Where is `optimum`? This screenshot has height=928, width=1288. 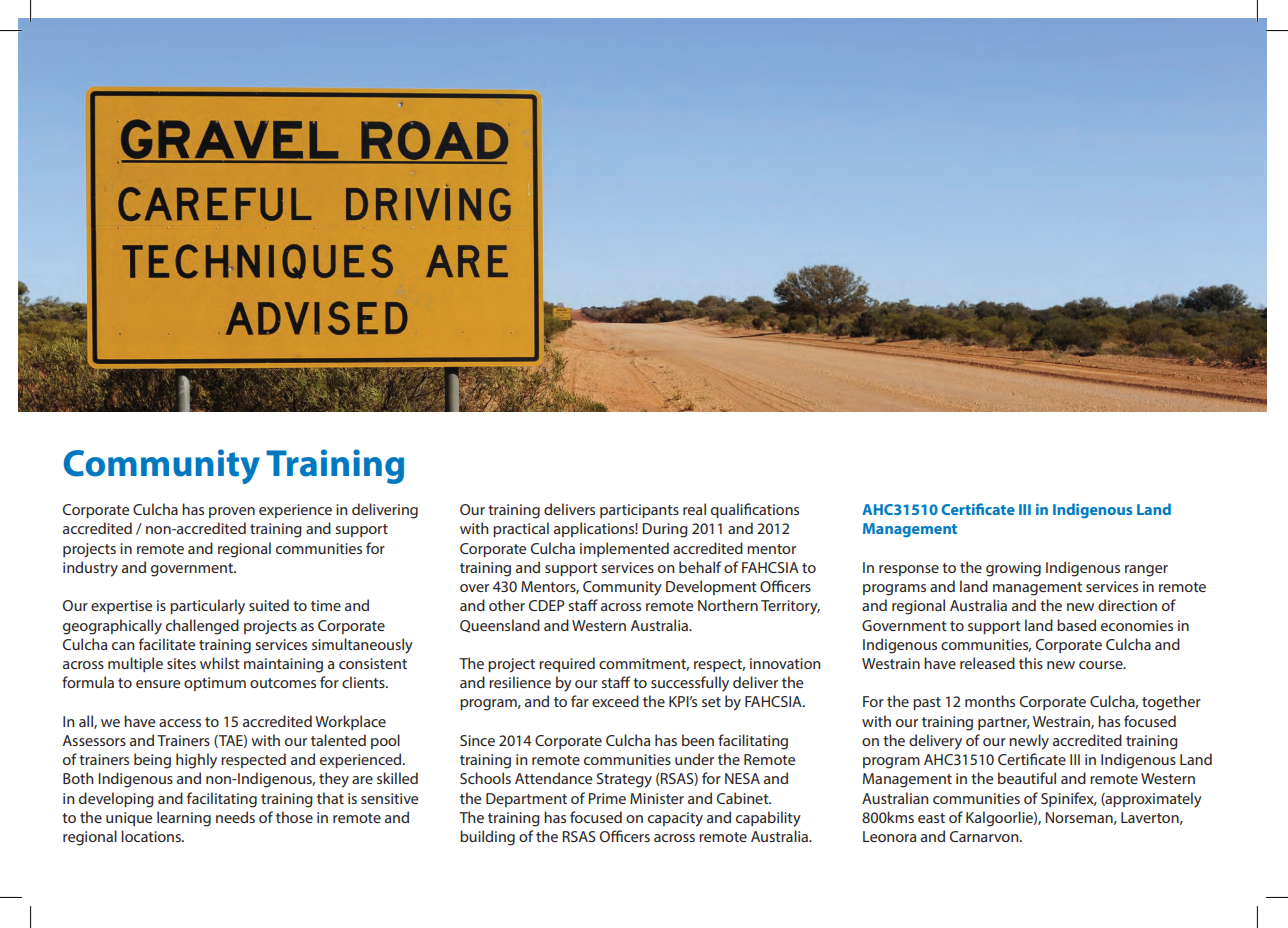 optimum is located at coordinates (215, 684).
